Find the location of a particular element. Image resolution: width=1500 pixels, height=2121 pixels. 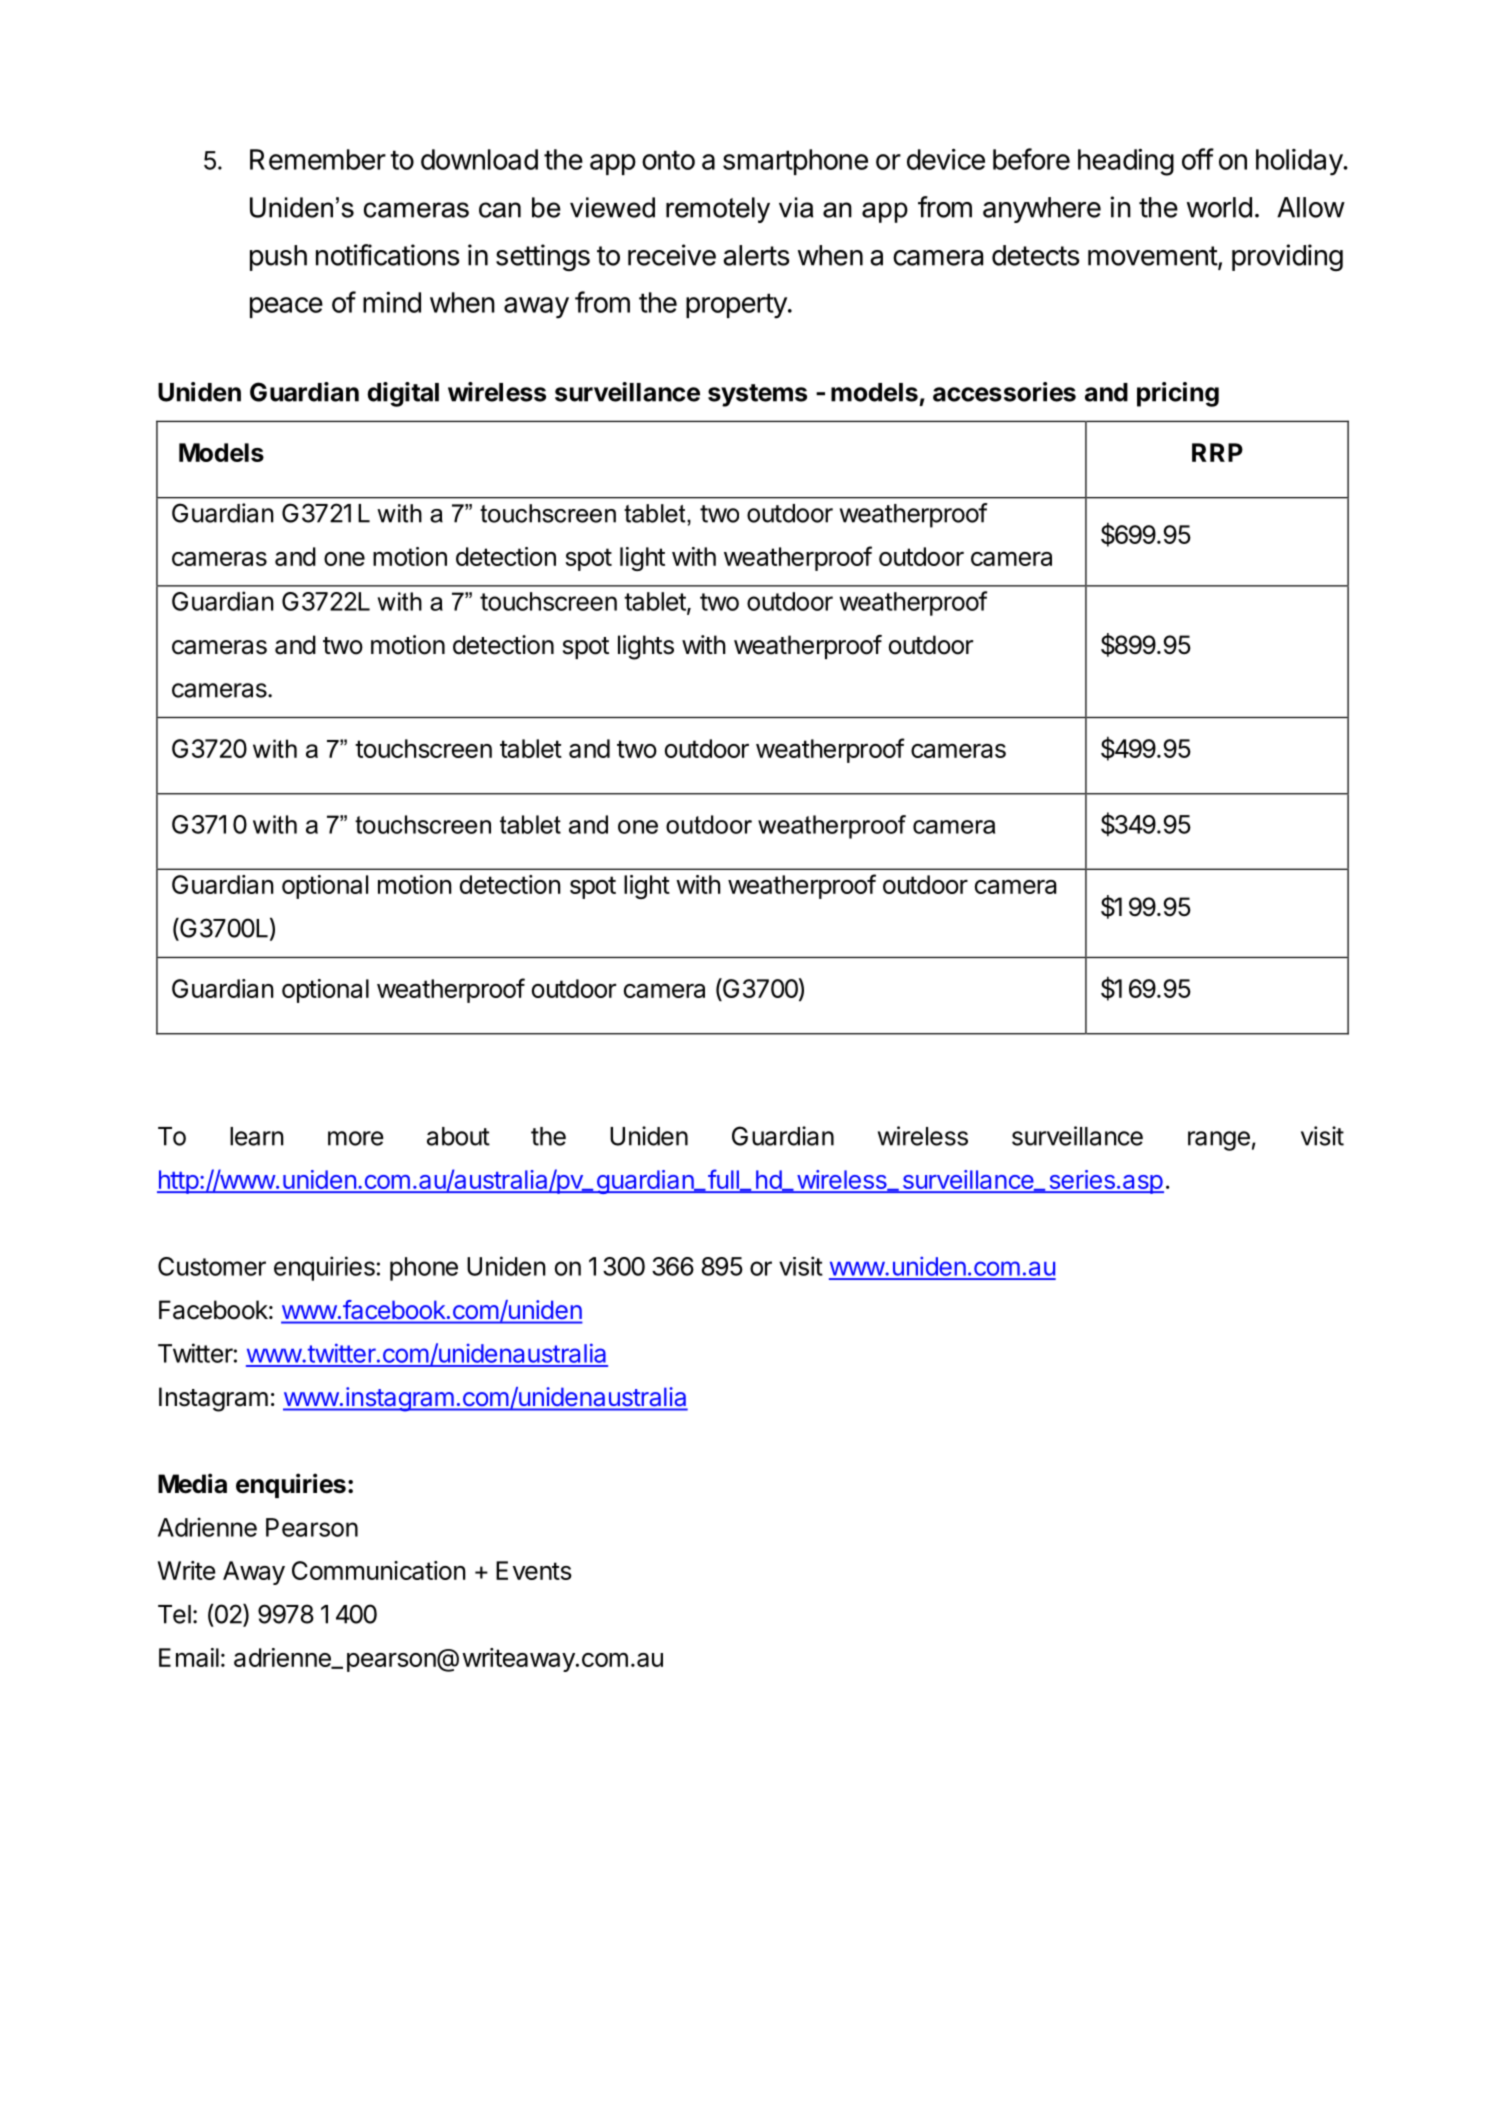

learn is located at coordinates (257, 1136).
